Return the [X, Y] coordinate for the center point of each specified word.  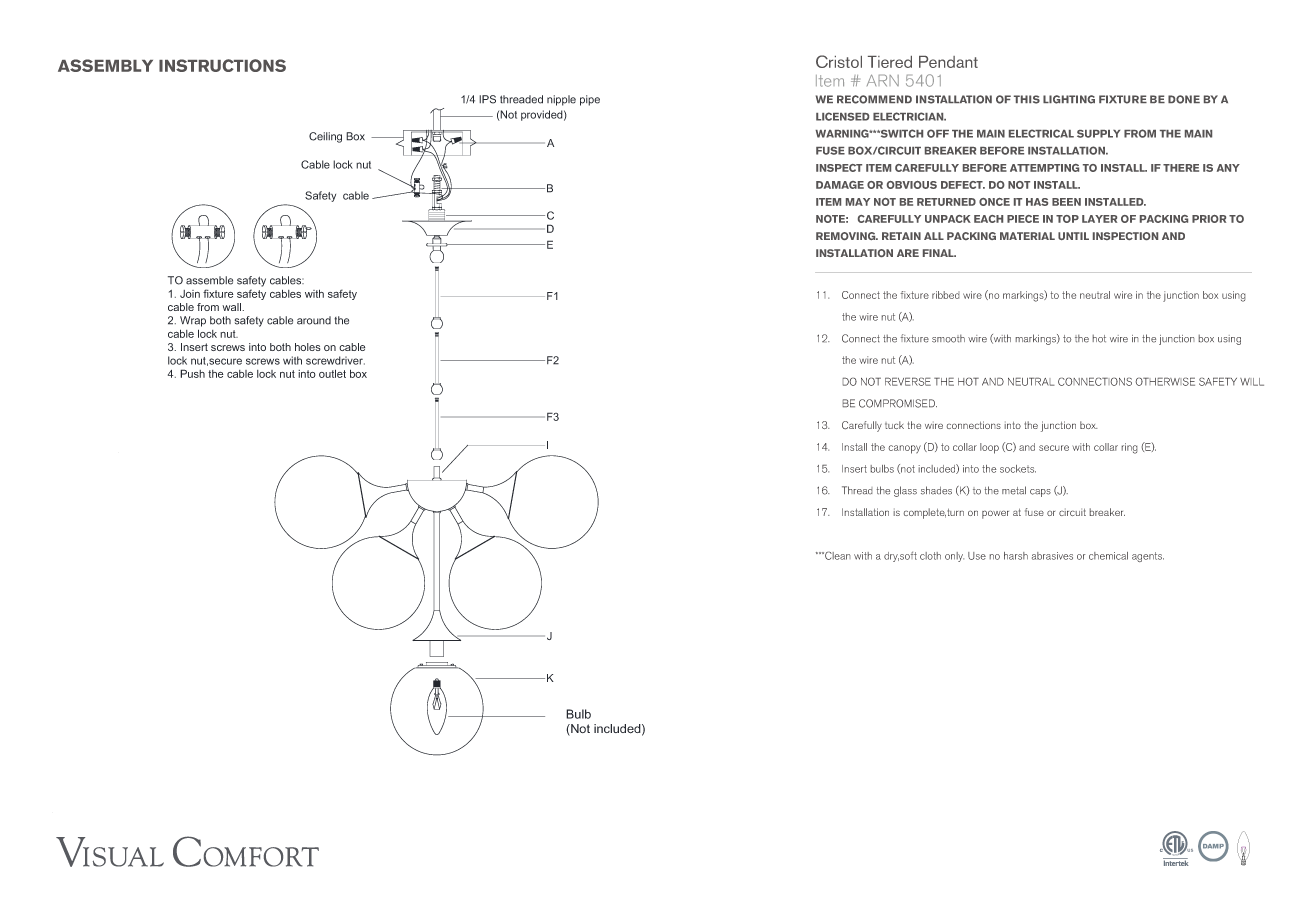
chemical [1108, 556]
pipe [590, 100]
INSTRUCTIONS [222, 65]
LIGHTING [1069, 99]
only [954, 557]
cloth [930, 556]
